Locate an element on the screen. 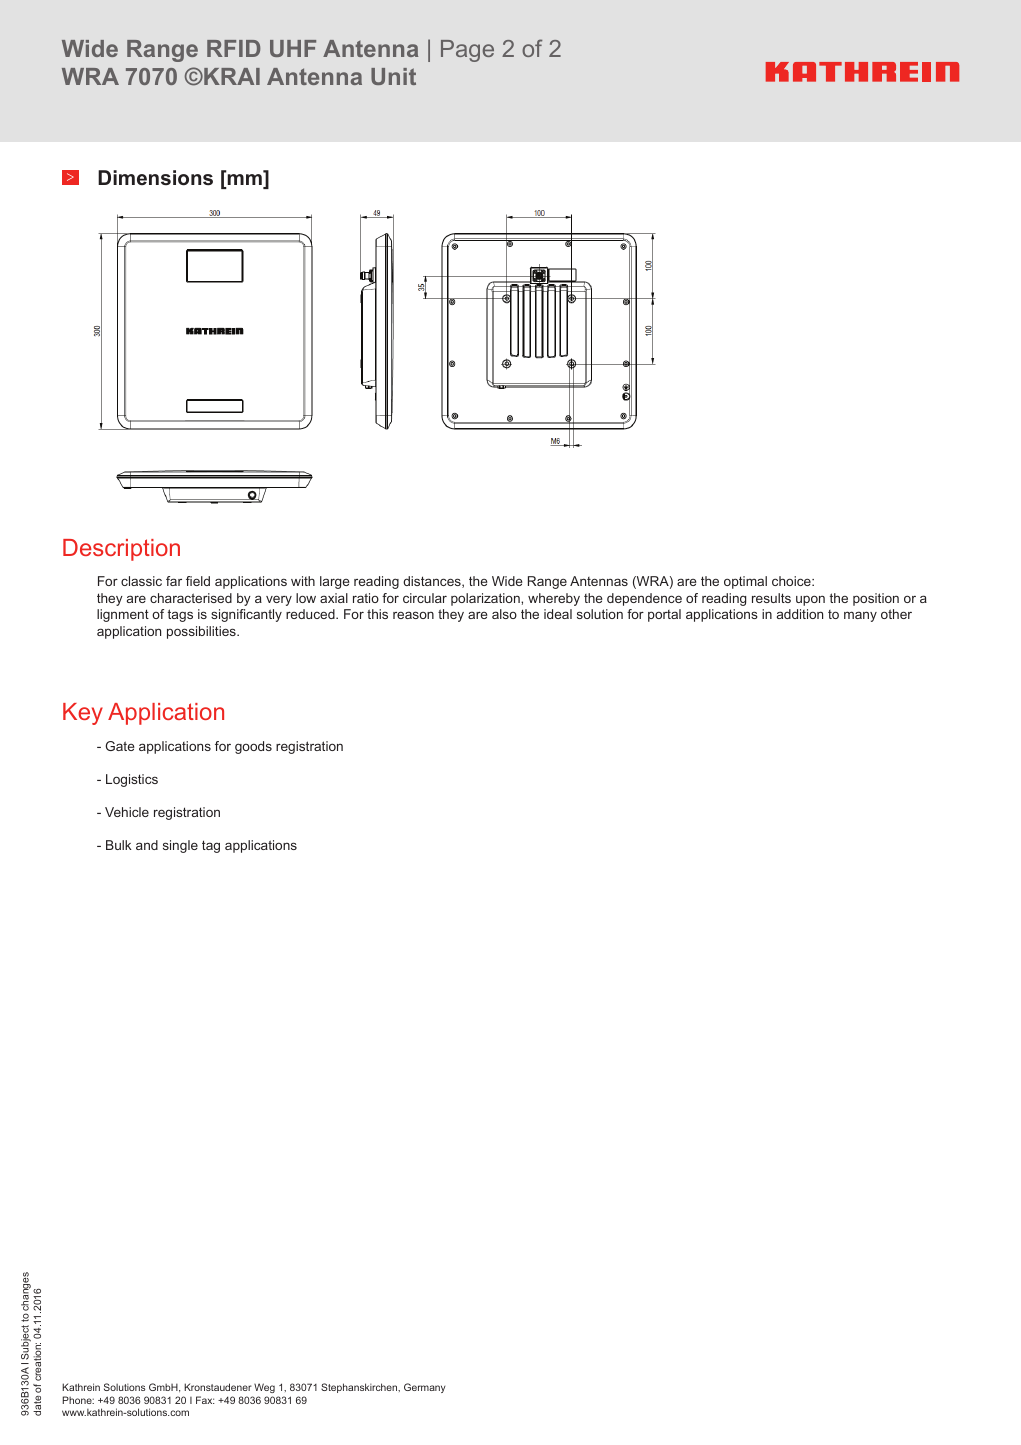 This screenshot has width=1021, height=1445. portal is located at coordinates (664, 615).
